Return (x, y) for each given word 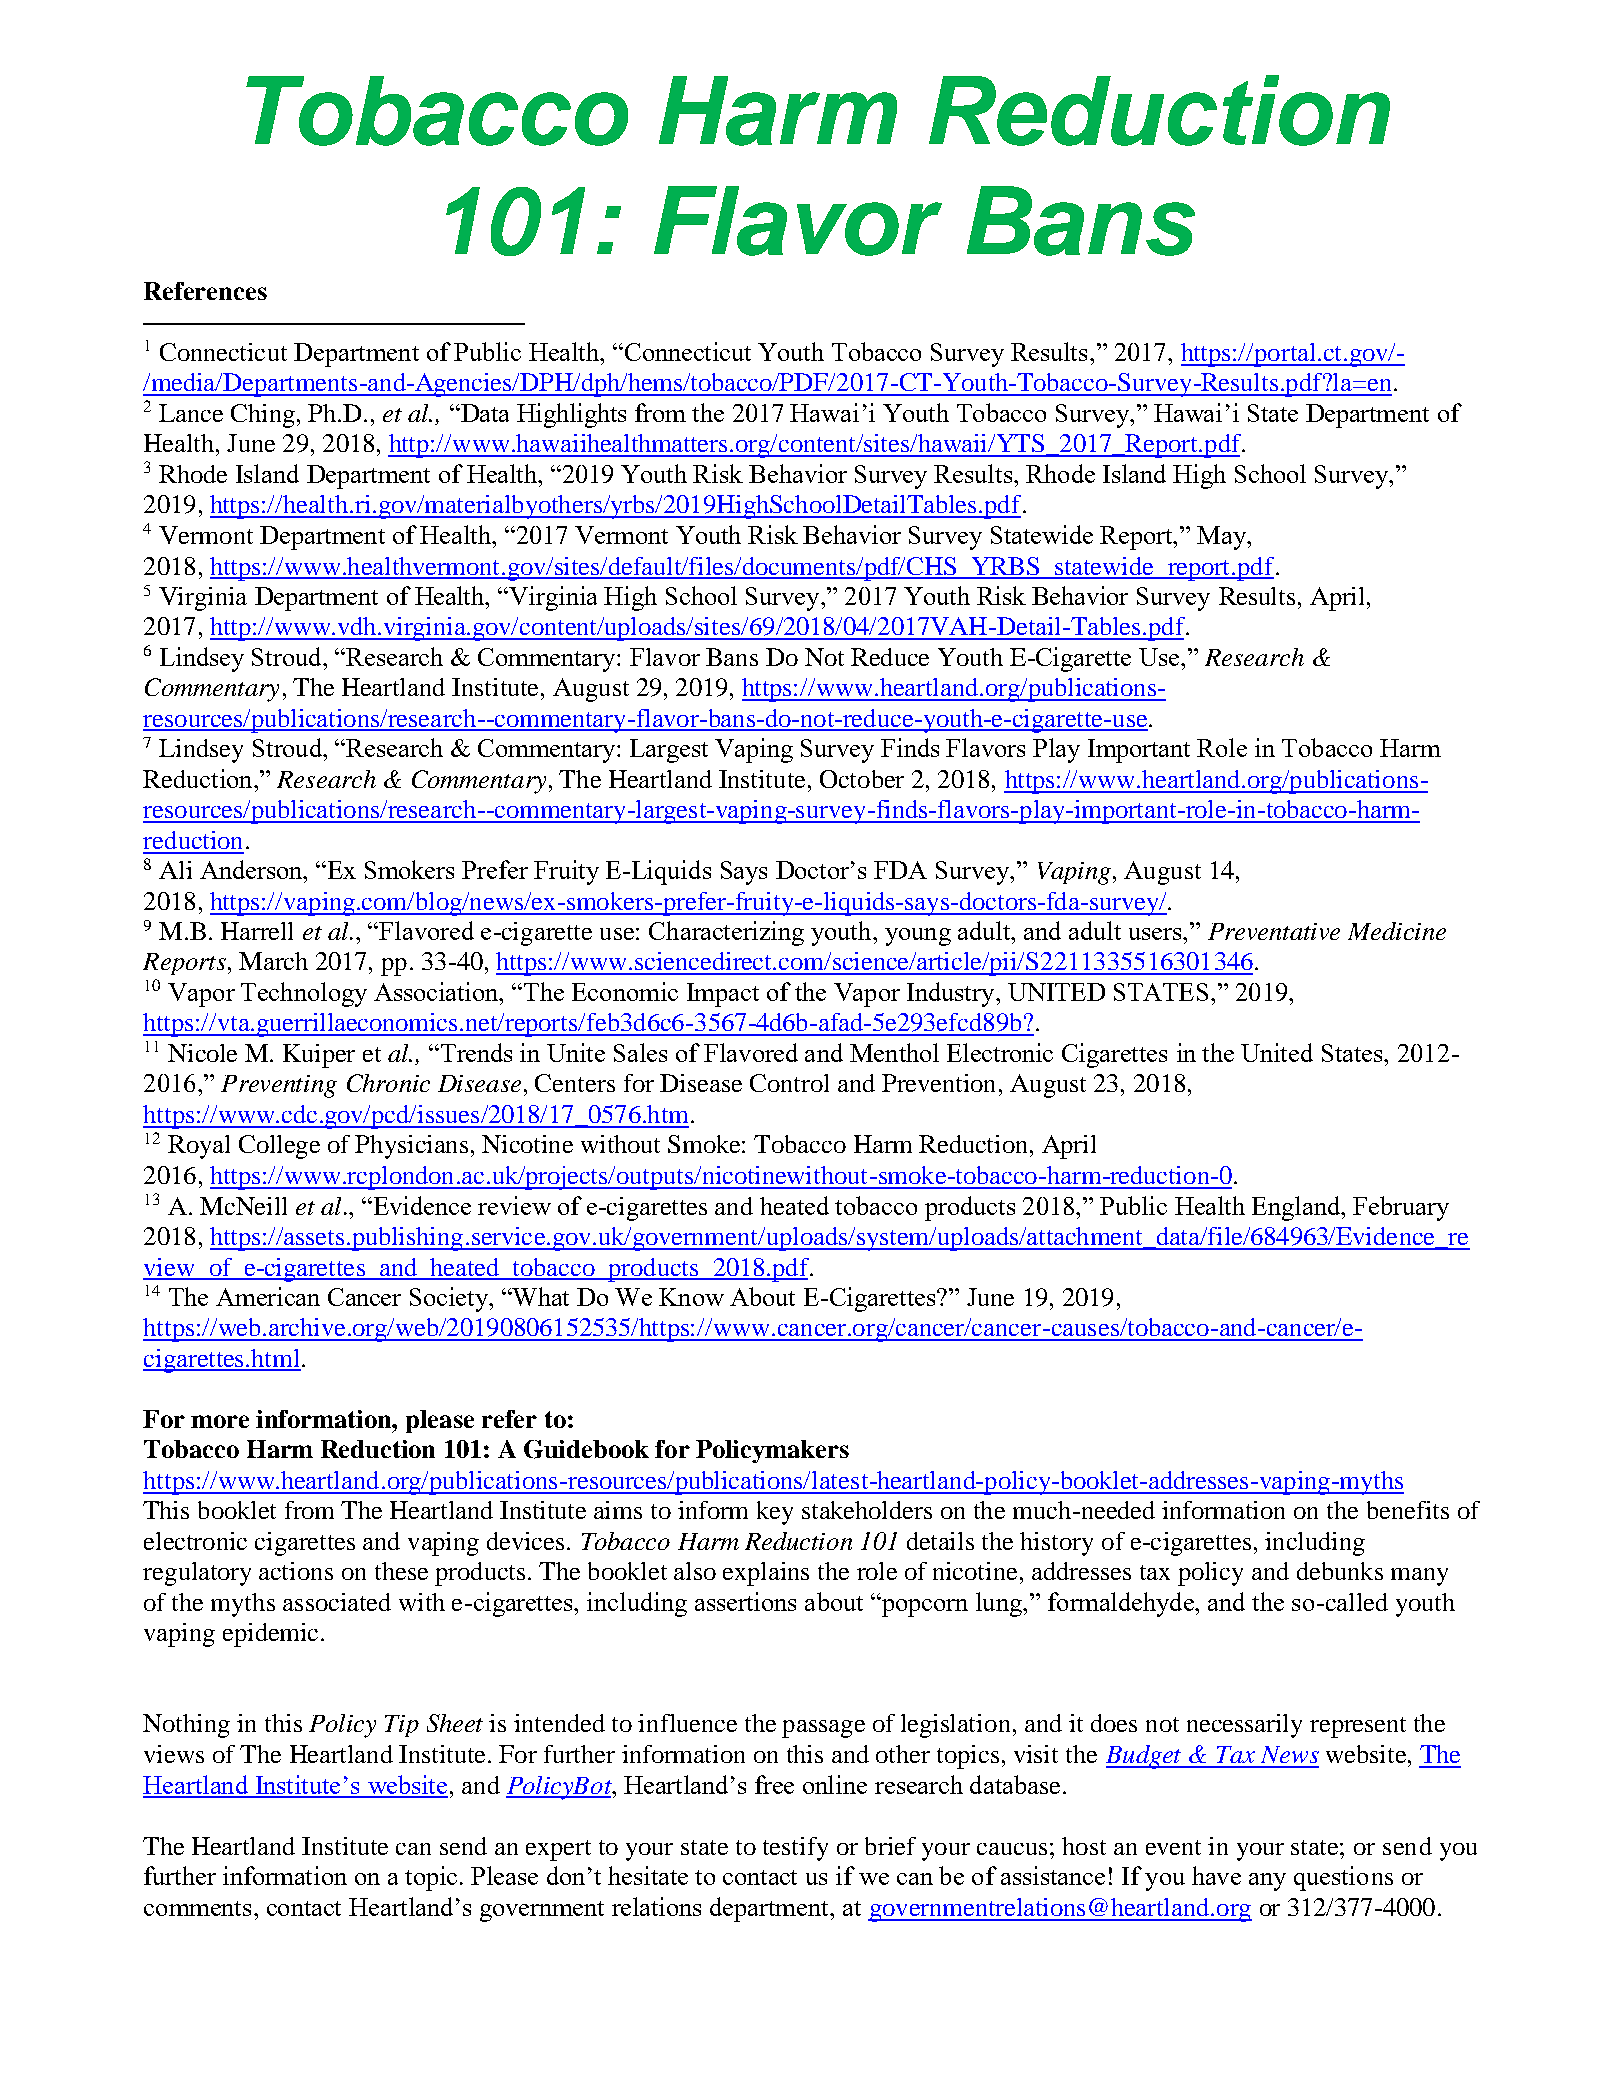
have (1216, 1875)
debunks (1340, 1571)
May (1223, 538)
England (1297, 1208)
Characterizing (726, 933)
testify (795, 1849)
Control (789, 1083)
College (279, 1147)
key (775, 1513)
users (1156, 934)
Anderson (252, 869)
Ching (263, 416)
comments (197, 1908)
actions (296, 1571)
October (862, 779)
